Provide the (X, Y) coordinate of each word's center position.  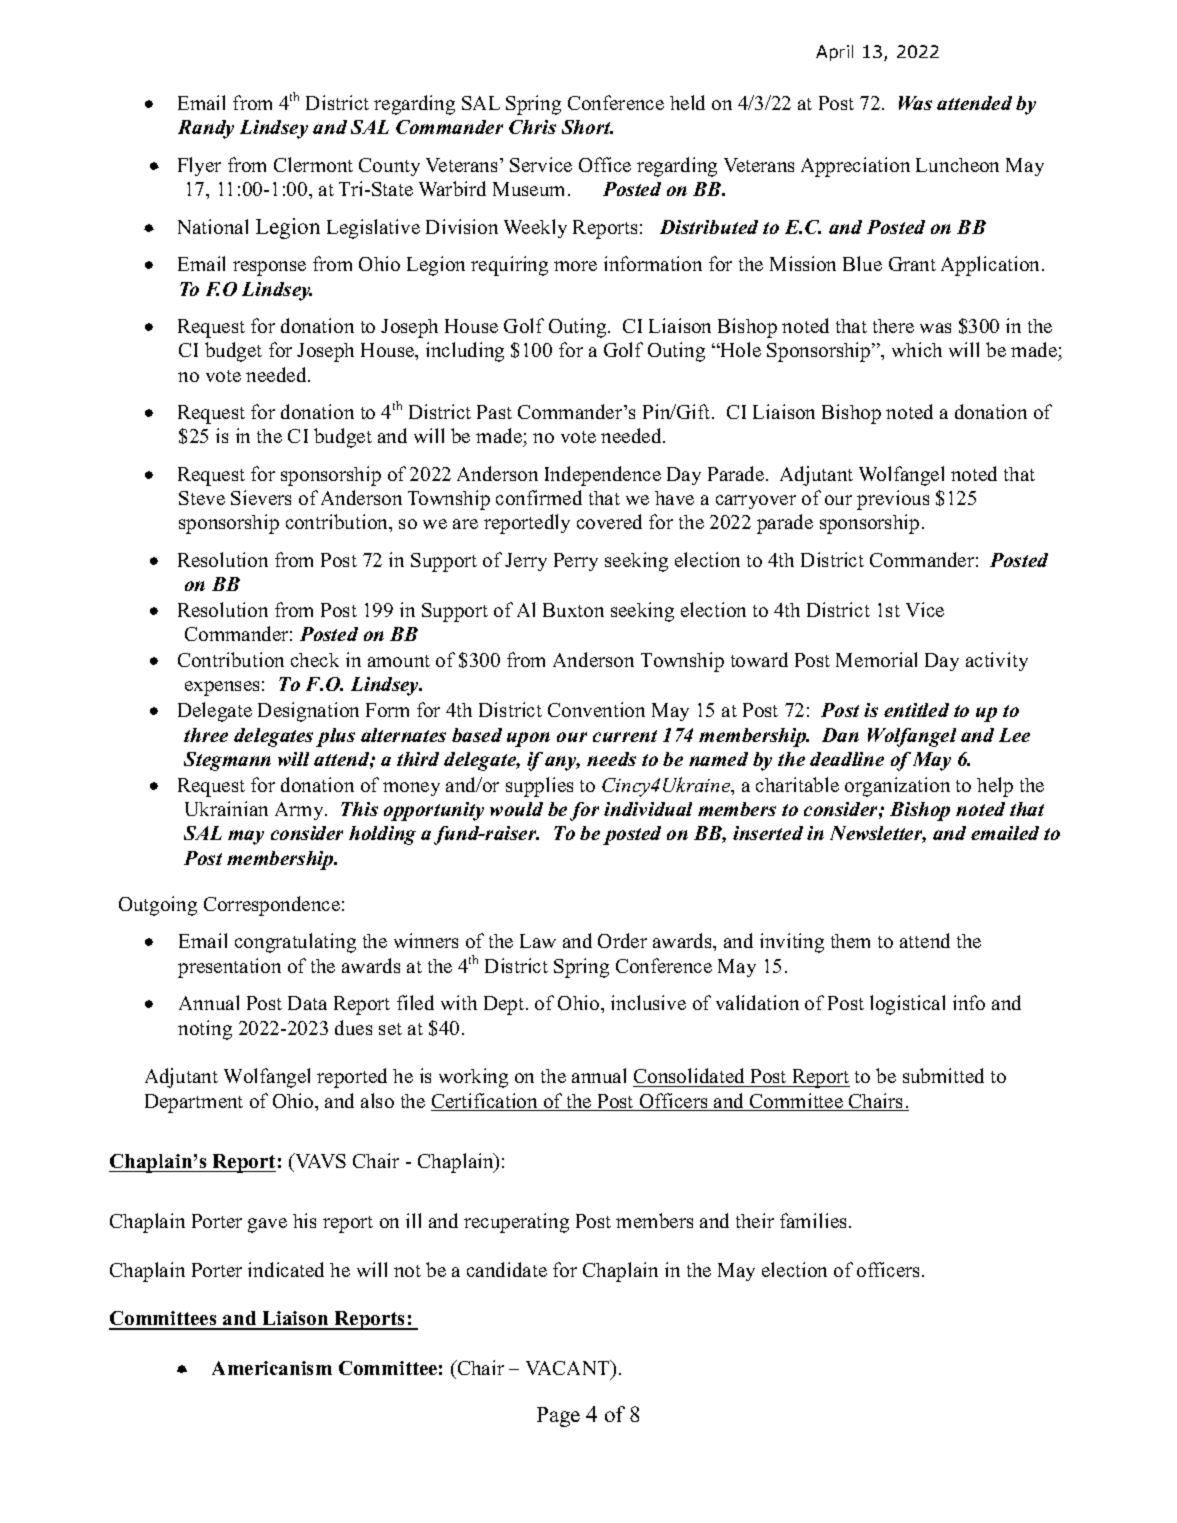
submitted (943, 1075)
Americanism (272, 1368)
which (917, 349)
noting (205, 1030)
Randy (206, 129)
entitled (916, 710)
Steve (202, 498)
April (834, 53)
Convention (596, 709)
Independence (603, 476)
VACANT (569, 1369)
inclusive (648, 1002)
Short (587, 127)
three (206, 735)
